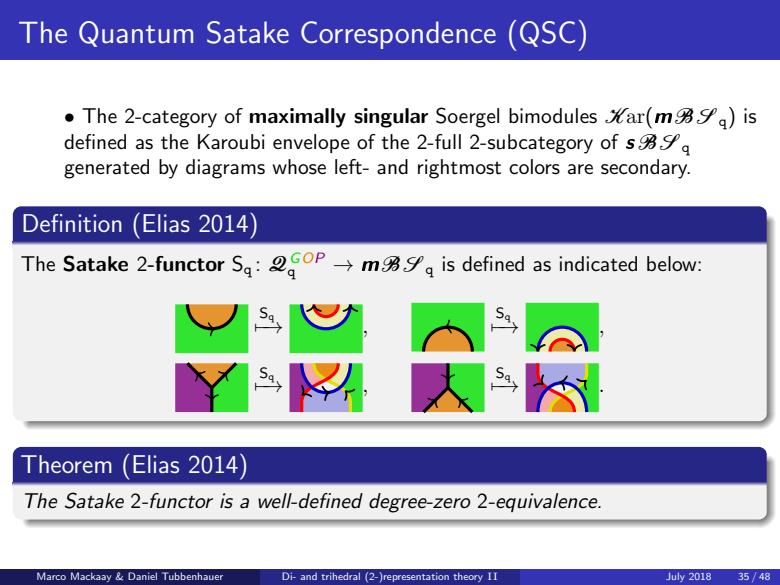 The width and height of the page is (780, 585). Describe the element at coordinates (106, 169) in the page. I see `generated` at that location.
